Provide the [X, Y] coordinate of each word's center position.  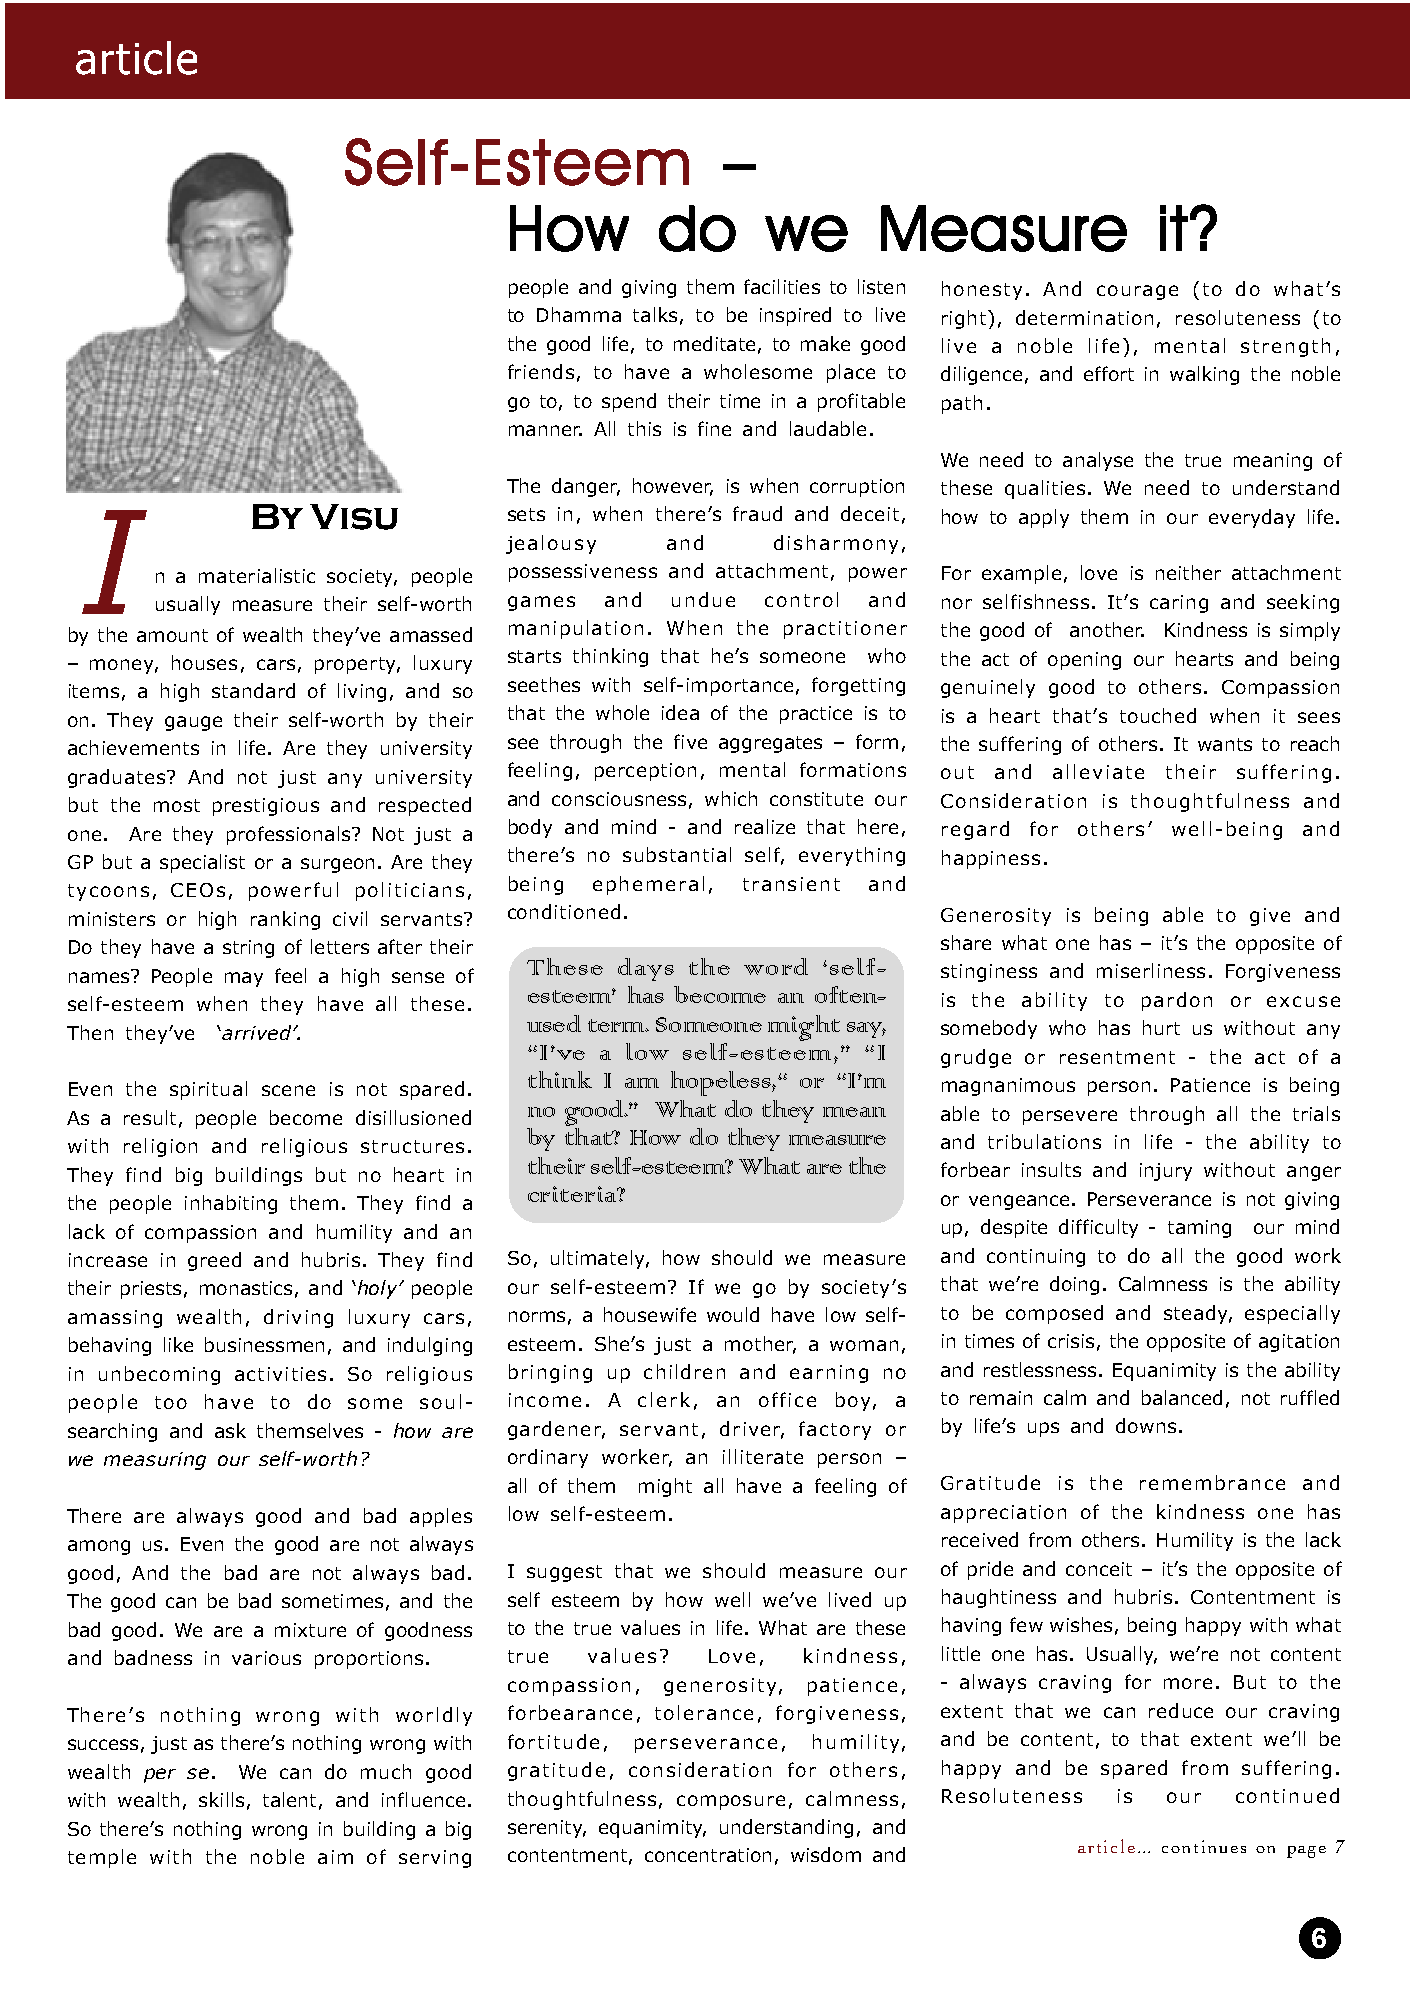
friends [541, 371]
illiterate [763, 1456]
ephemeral [648, 885]
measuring [155, 1461]
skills [221, 1799]
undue [703, 599]
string [248, 949]
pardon [1177, 1001]
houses [204, 662]
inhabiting [231, 1204]
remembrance [1212, 1482]
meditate [714, 343]
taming [1199, 1229]
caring [1179, 604]
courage [1137, 292]
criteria [573, 1194]
